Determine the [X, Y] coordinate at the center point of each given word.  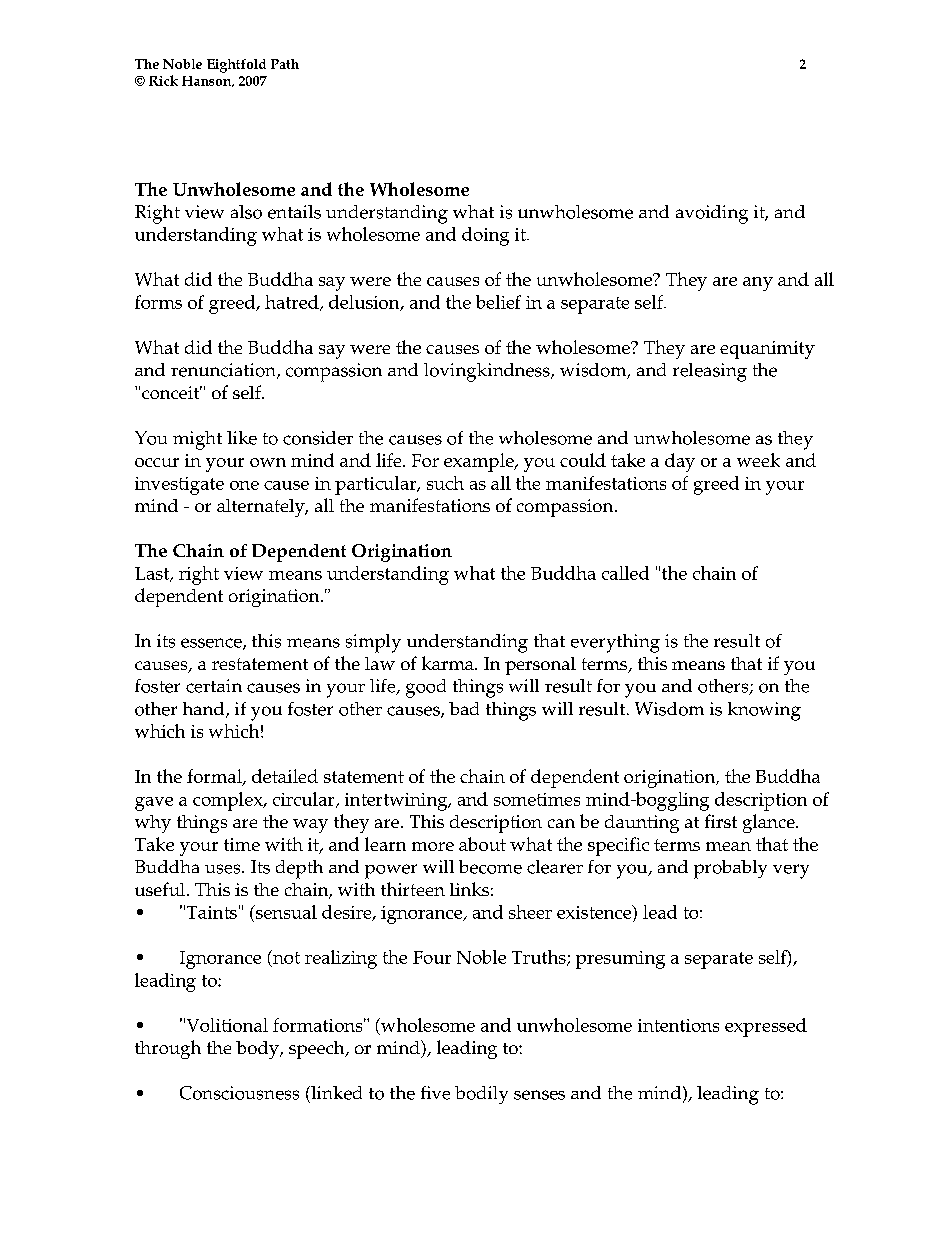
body [258, 1050]
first [721, 821]
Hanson [208, 81]
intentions [678, 1025]
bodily [481, 1095]
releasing [710, 372]
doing [485, 236]
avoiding [712, 214]
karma [449, 663]
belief [498, 302]
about [482, 844]
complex [229, 801]
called [625, 573]
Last [153, 574]
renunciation [224, 371]
